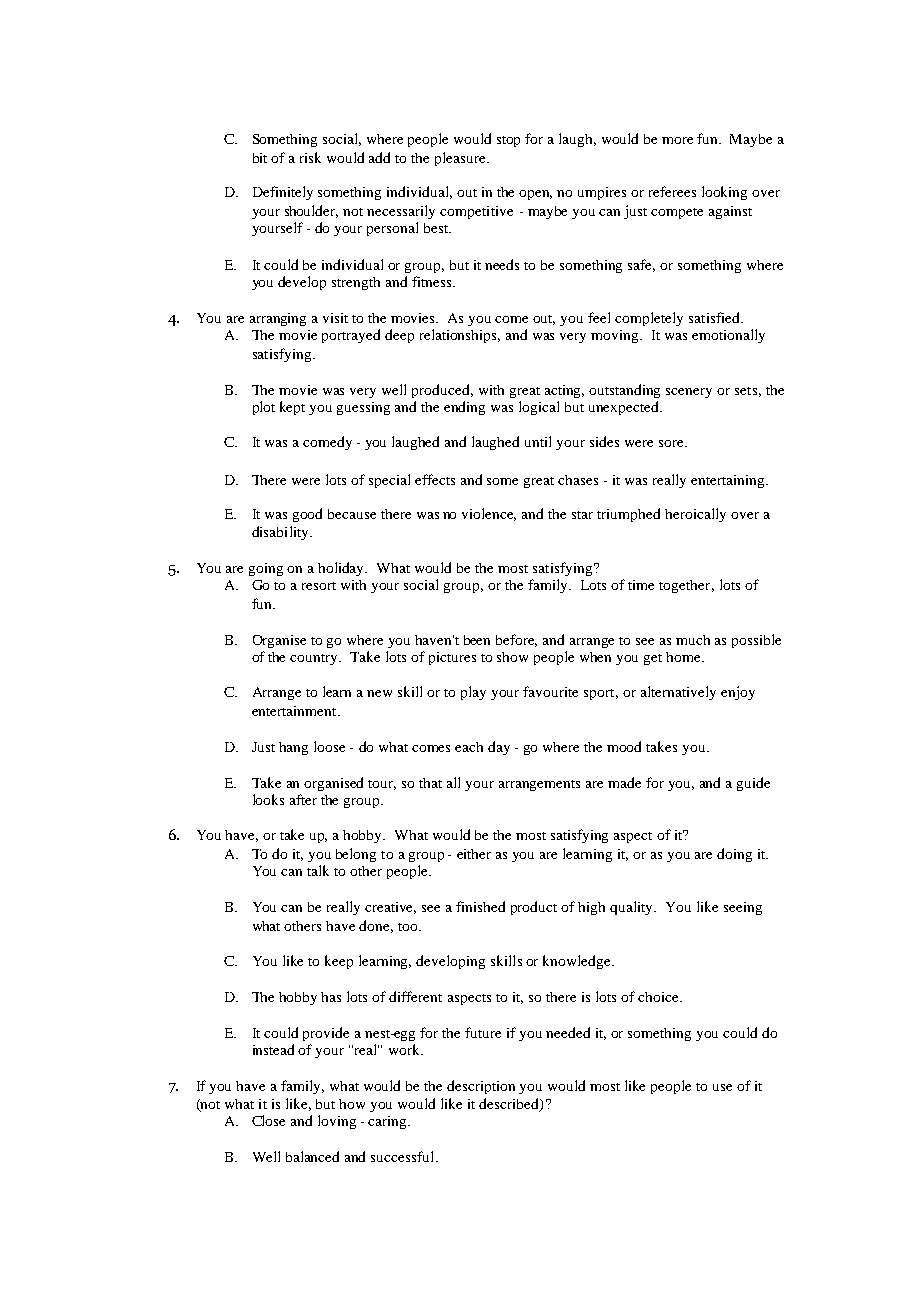  What do you see at coordinates (307, 515) in the screenshot?
I see `good` at bounding box center [307, 515].
